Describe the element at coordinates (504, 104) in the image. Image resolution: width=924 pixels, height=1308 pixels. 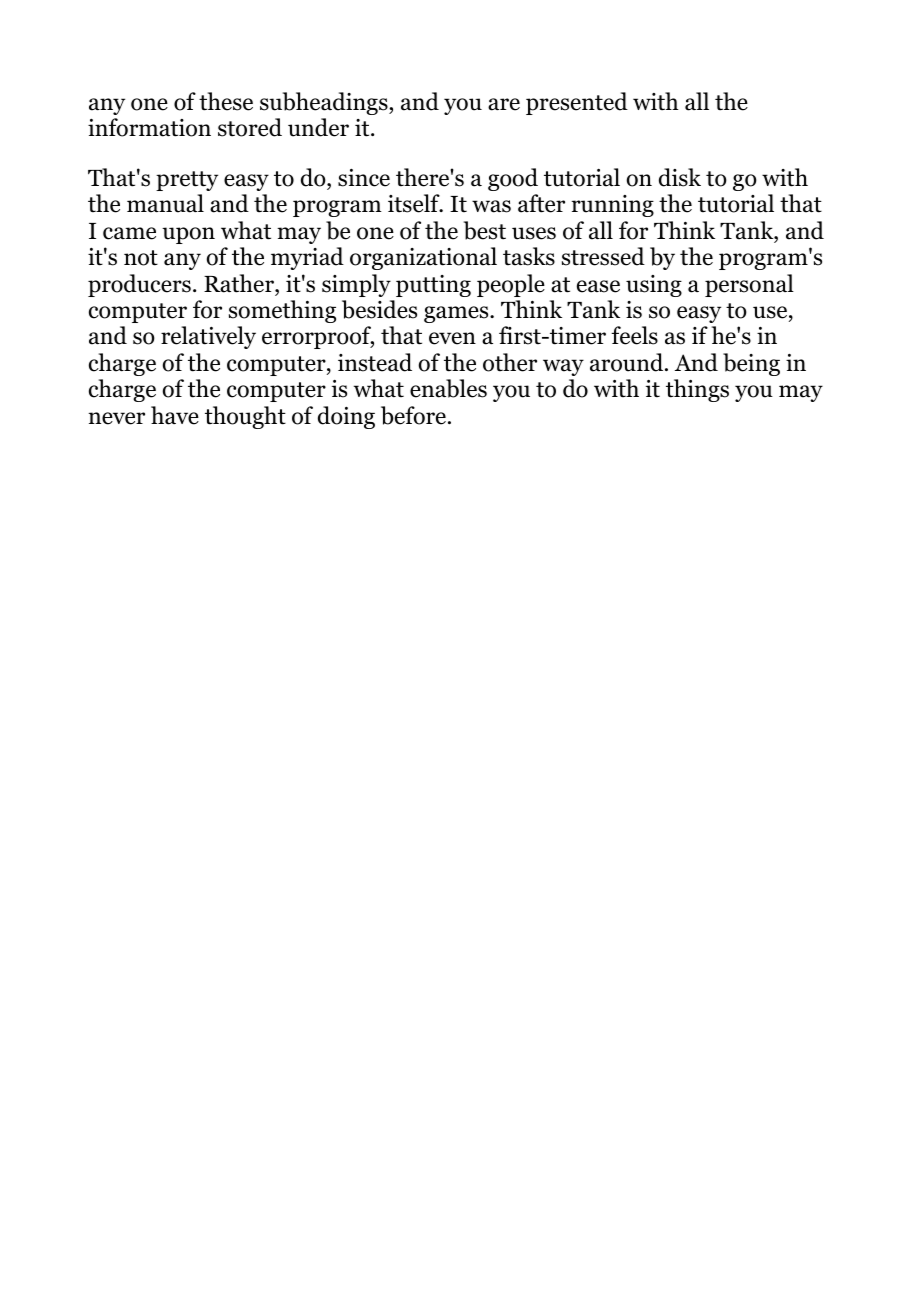
I see `are` at that location.
